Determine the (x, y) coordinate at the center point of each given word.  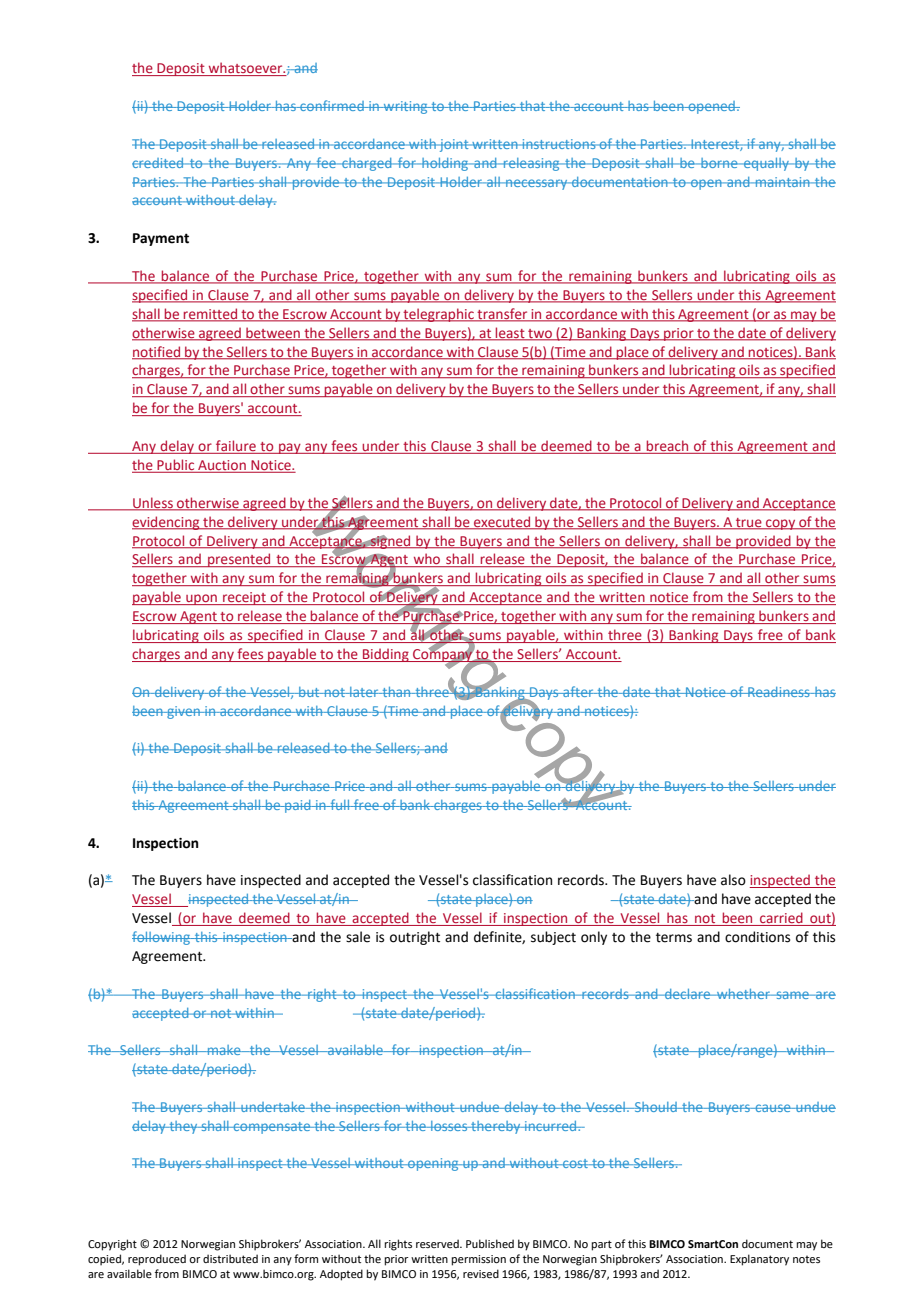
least (510, 333)
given (183, 712)
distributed (230, 1258)
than (396, 692)
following (162, 938)
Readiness (779, 692)
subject (553, 938)
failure (236, 447)
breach (668, 447)
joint (454, 145)
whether (743, 994)
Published (490, 1243)
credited (159, 163)
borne (719, 163)
